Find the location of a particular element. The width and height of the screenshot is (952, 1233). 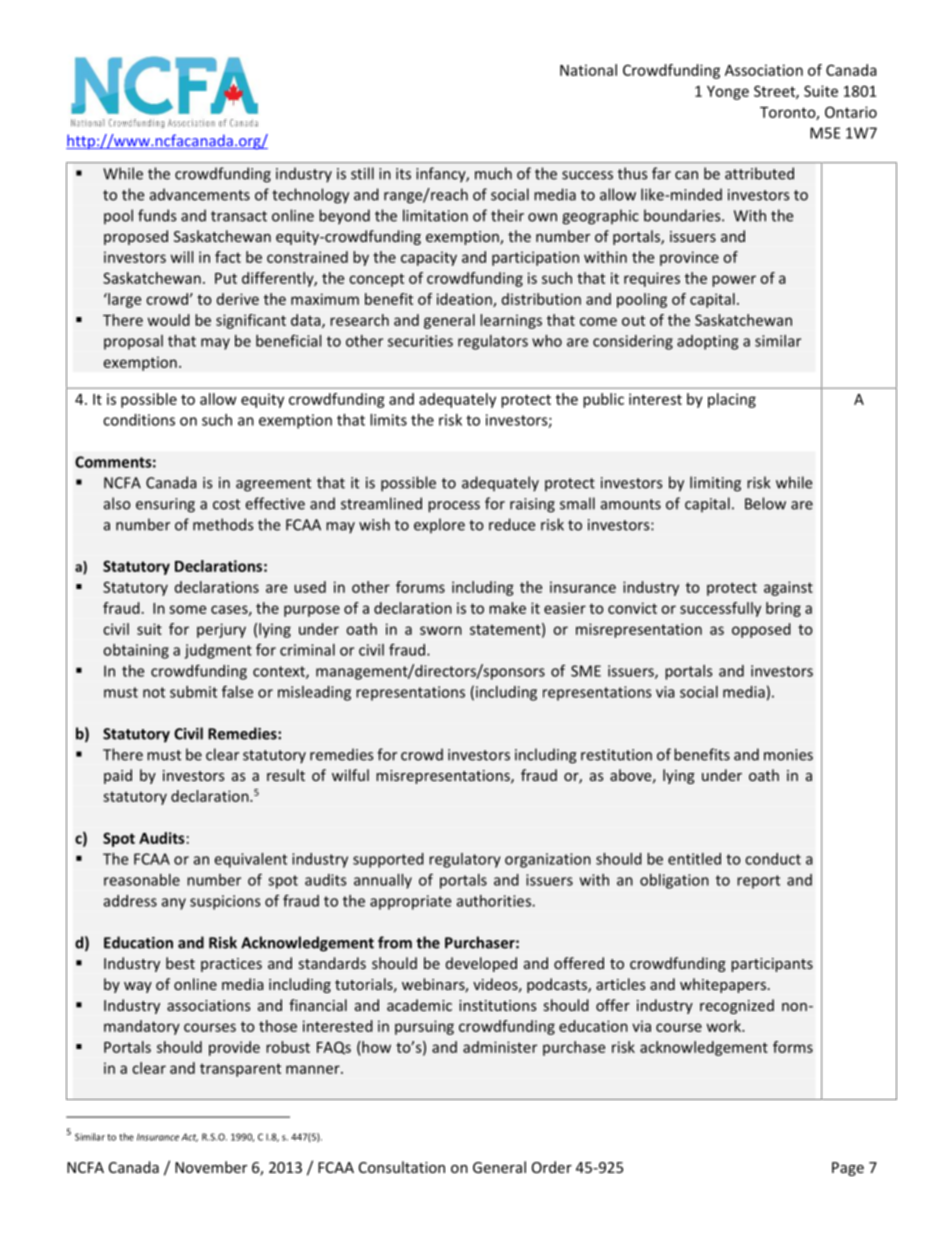

reduce is located at coordinates (512, 524).
